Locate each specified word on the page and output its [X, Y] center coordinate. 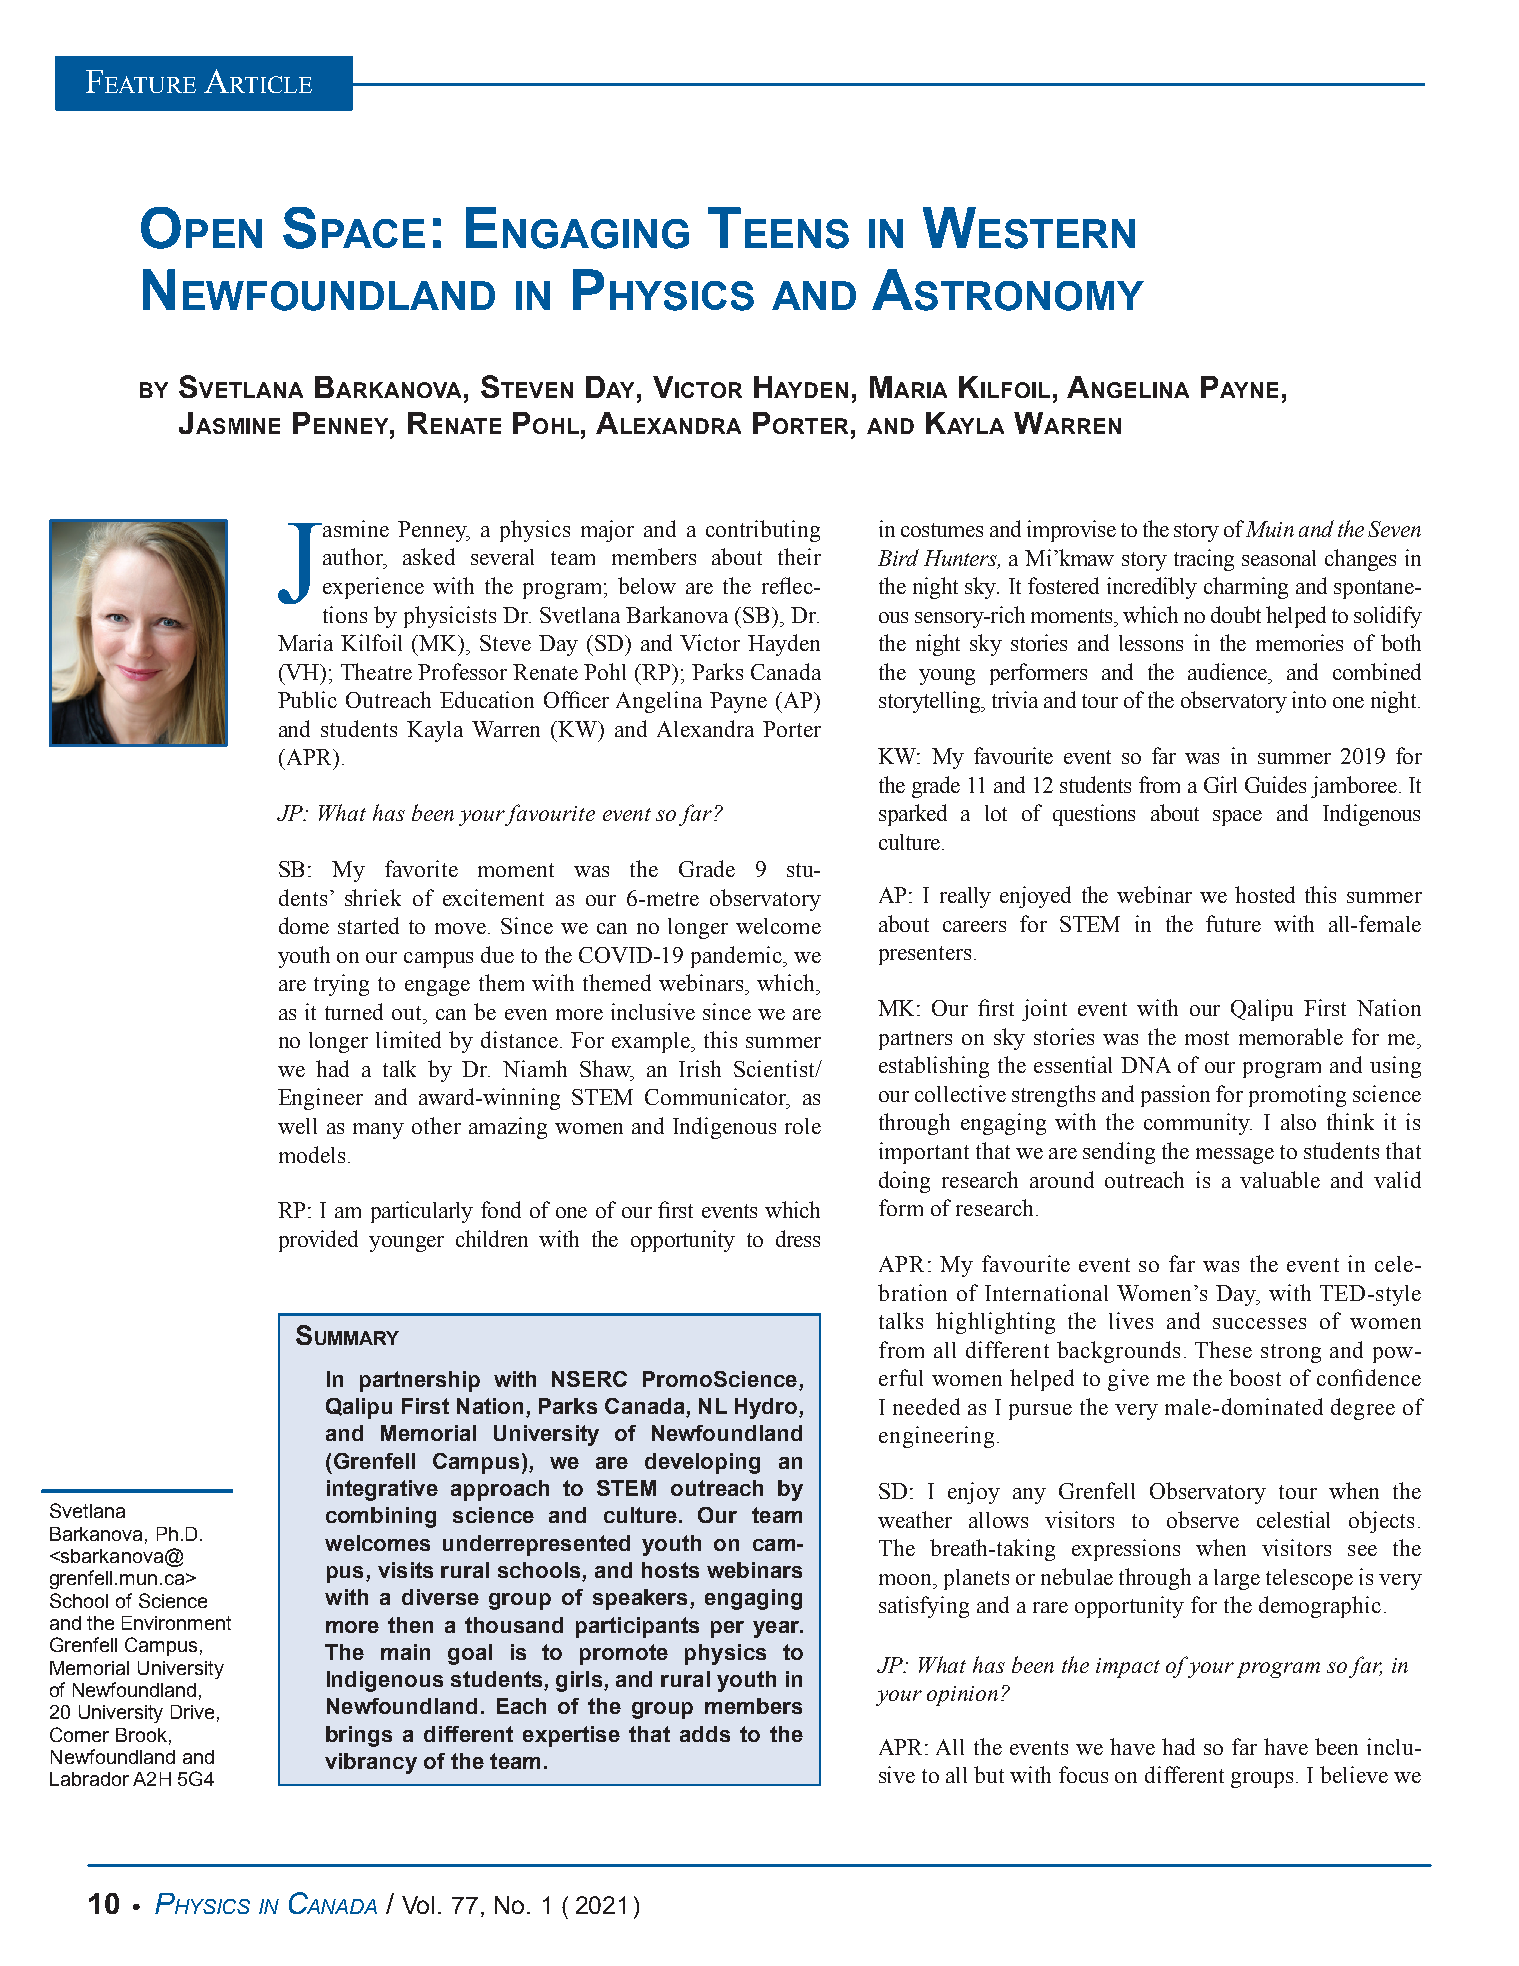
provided [318, 1241]
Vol [418, 1905]
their [799, 556]
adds [705, 1734]
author [354, 556]
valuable [1280, 1179]
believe [1354, 1774]
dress [798, 1238]
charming [1246, 588]
